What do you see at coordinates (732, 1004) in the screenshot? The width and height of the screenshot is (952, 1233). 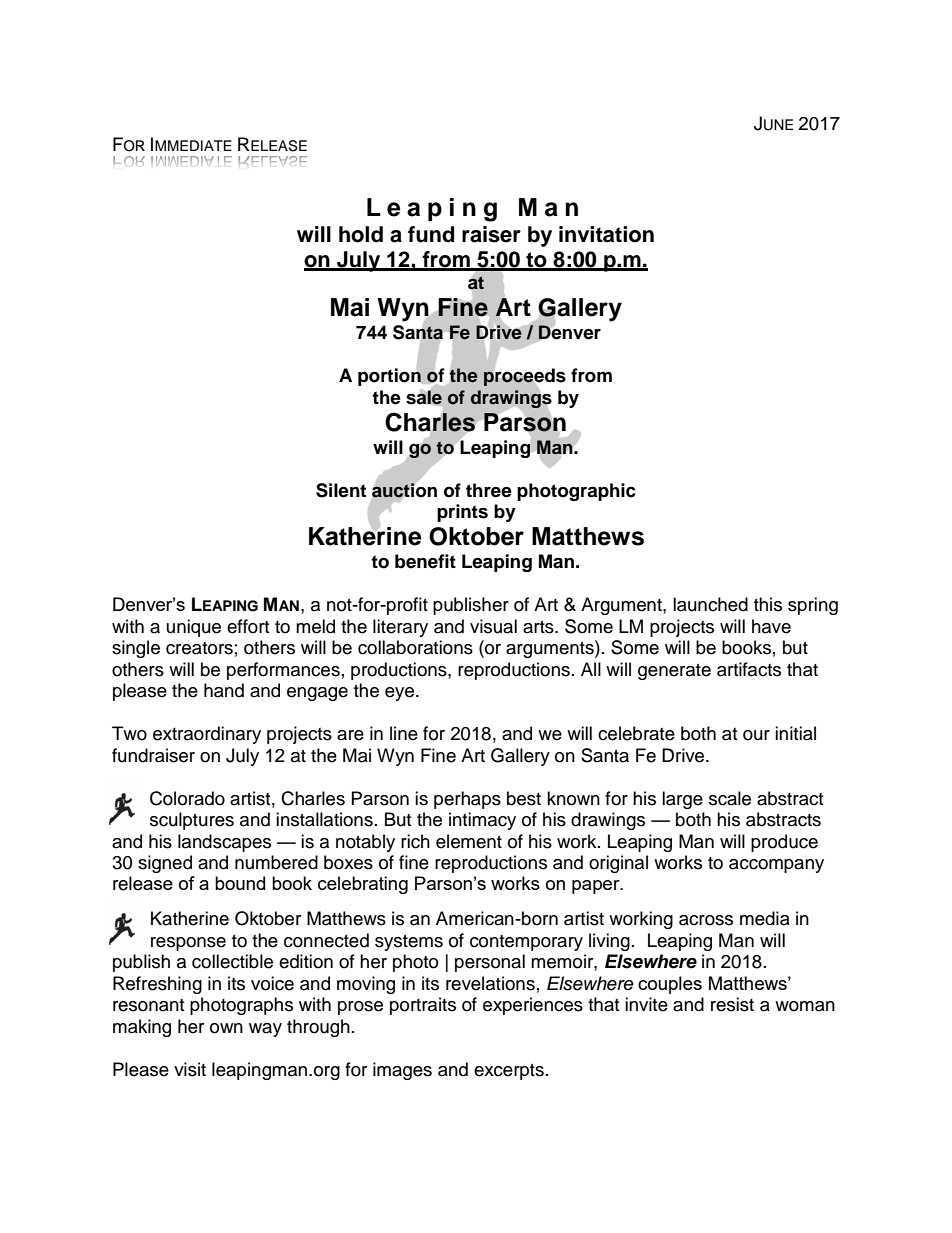 I see `resist` at bounding box center [732, 1004].
